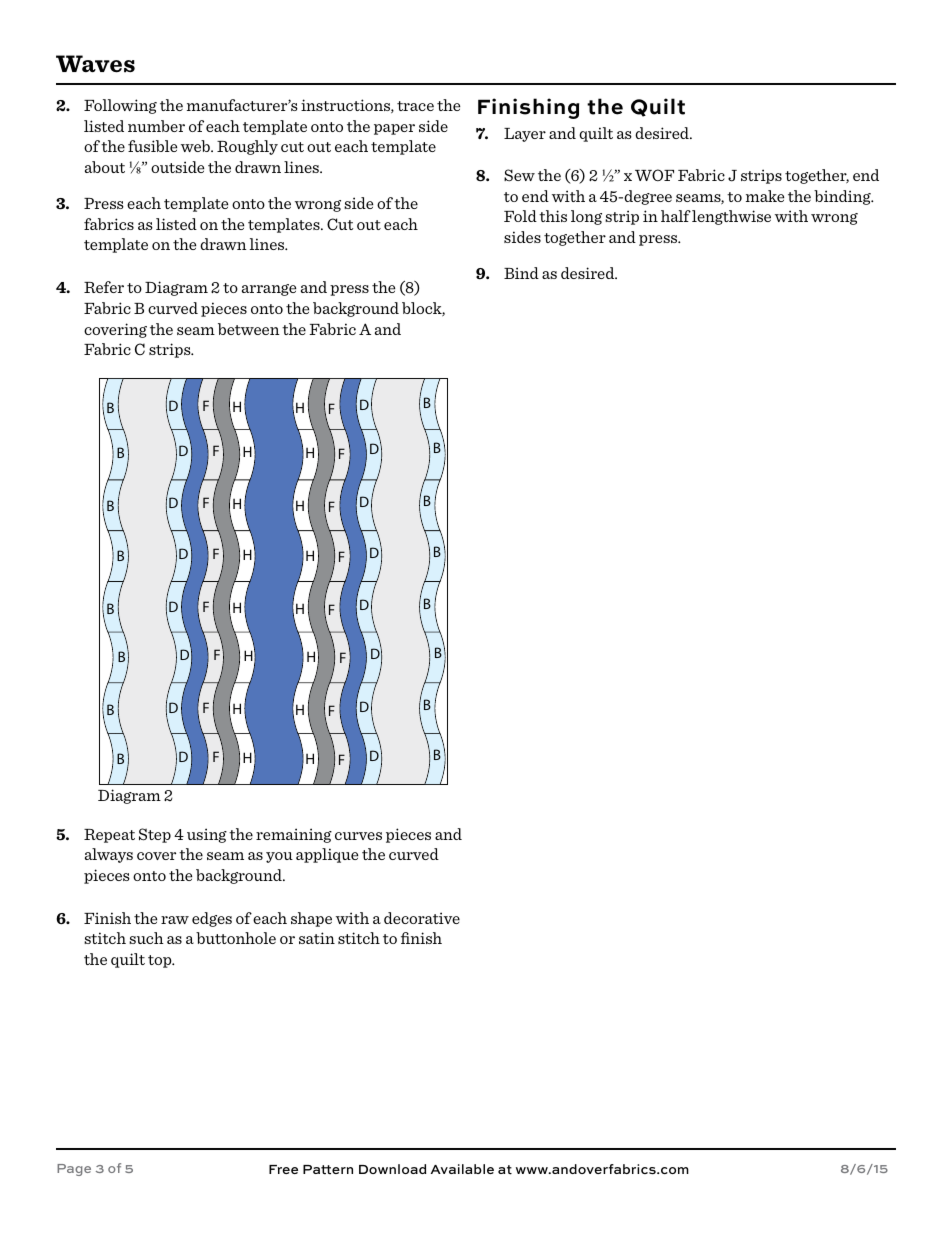  Describe the element at coordinates (392, 1169) in the screenshot. I see `Download` at that location.
